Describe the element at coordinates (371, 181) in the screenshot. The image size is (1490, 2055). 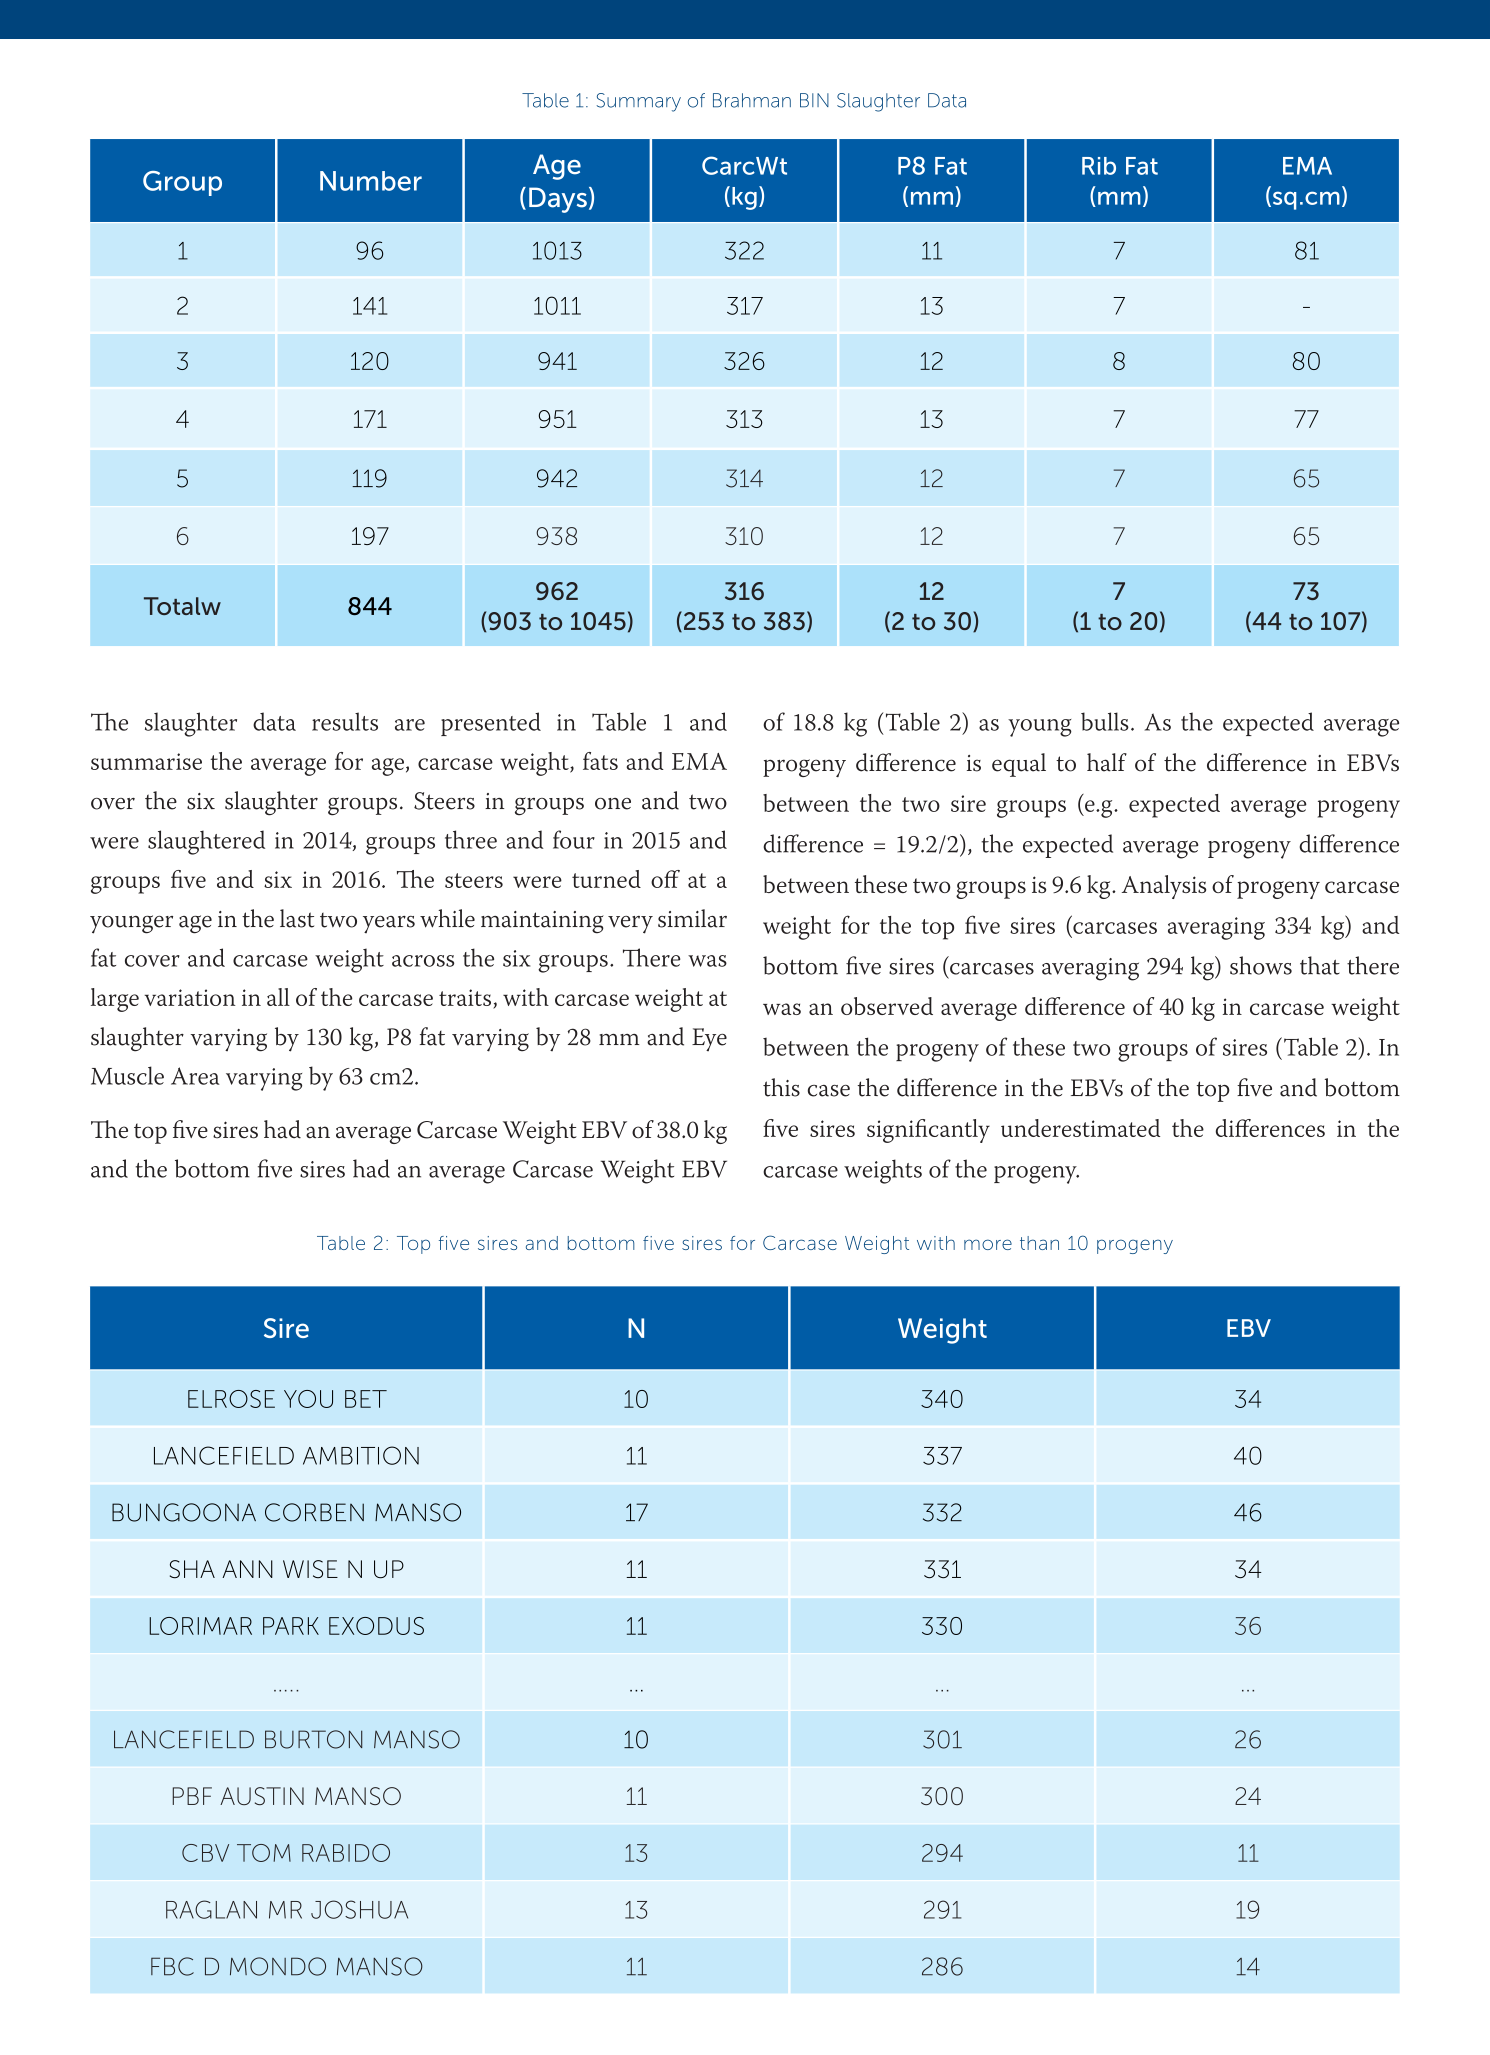
I see `Number` at that location.
